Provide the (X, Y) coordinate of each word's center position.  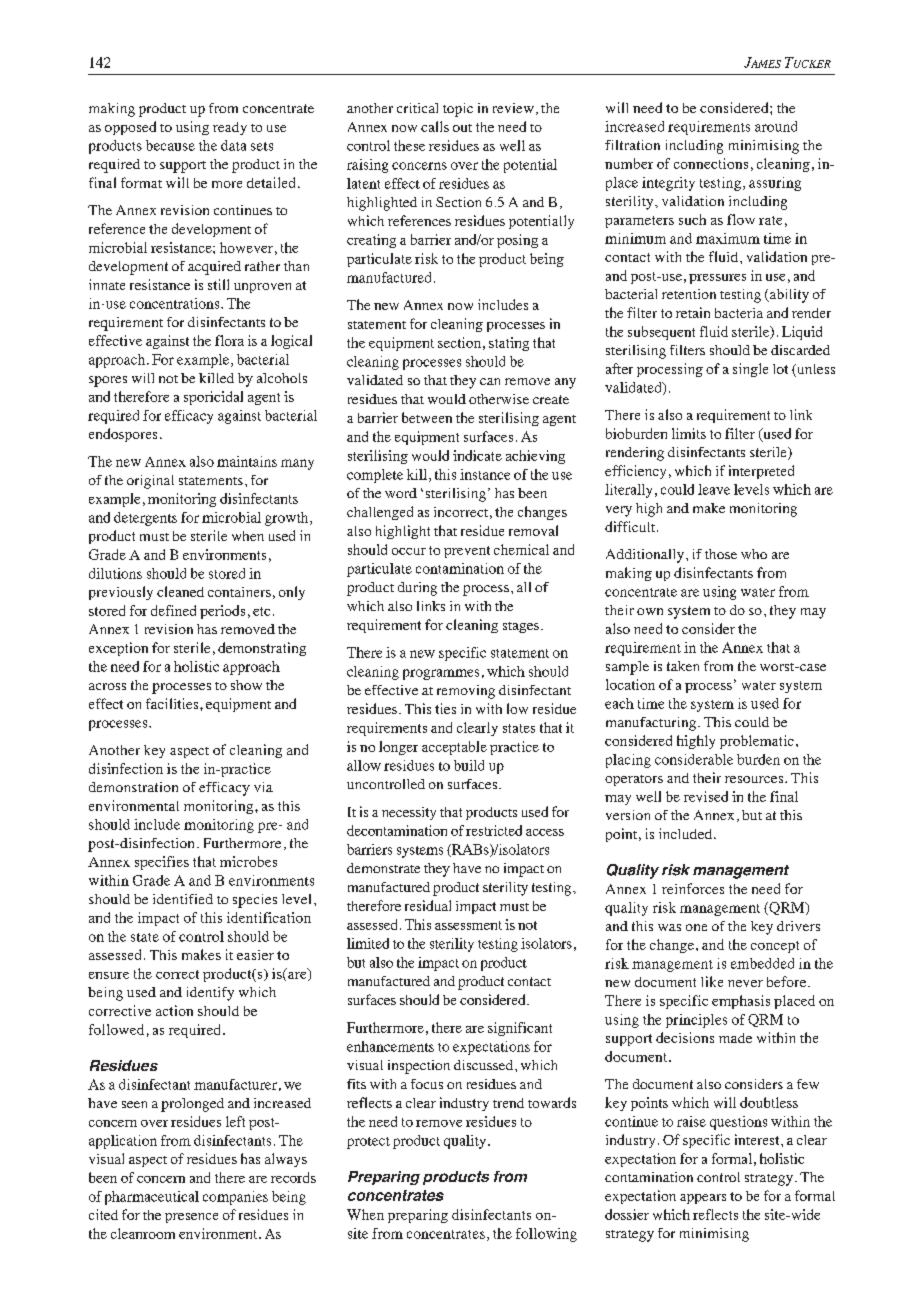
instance (485, 474)
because (170, 145)
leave (714, 489)
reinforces (693, 888)
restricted (494, 830)
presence (191, 1218)
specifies (162, 863)
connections (711, 163)
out (462, 128)
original (150, 482)
